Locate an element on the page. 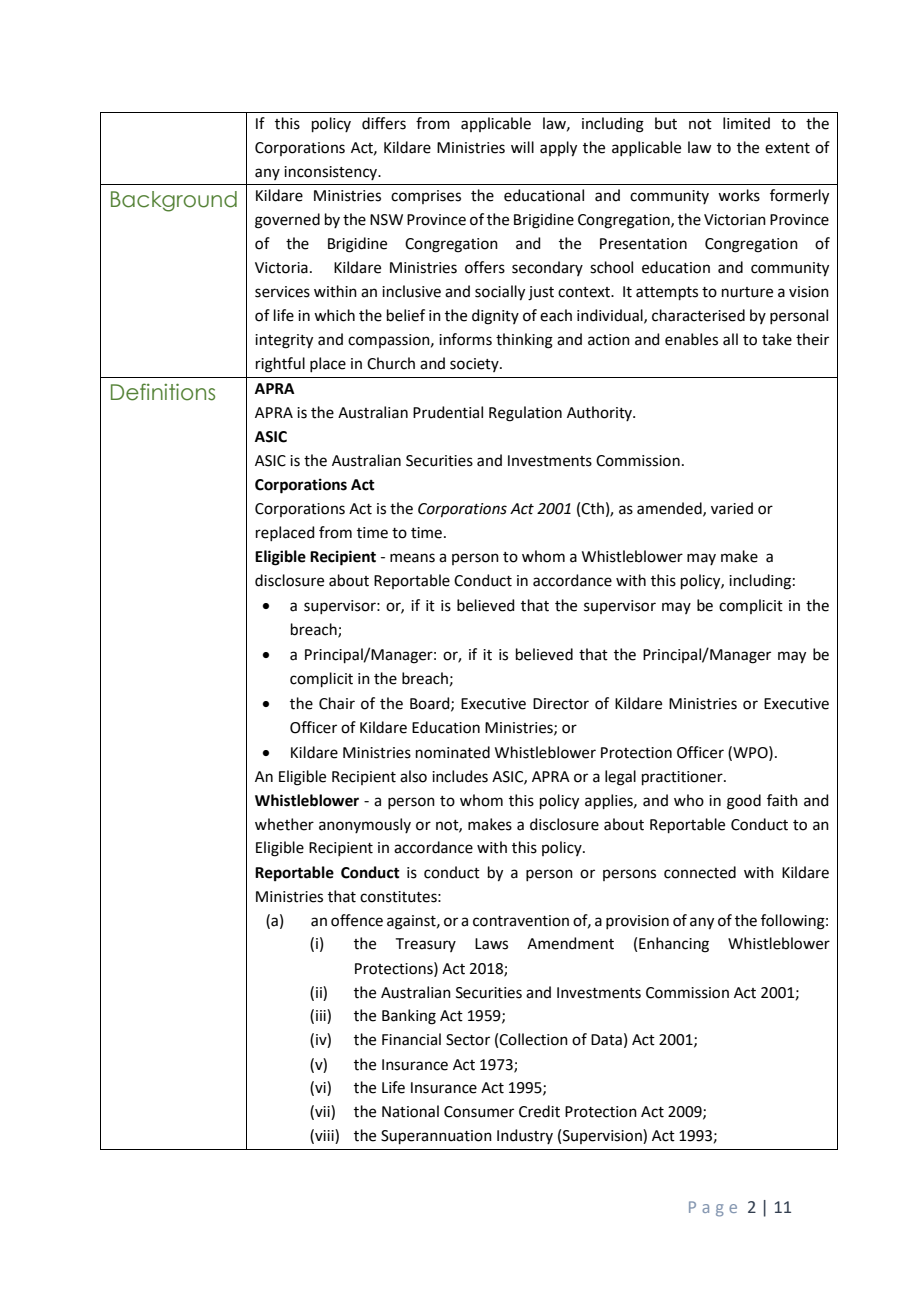  National is located at coordinates (410, 1111).
